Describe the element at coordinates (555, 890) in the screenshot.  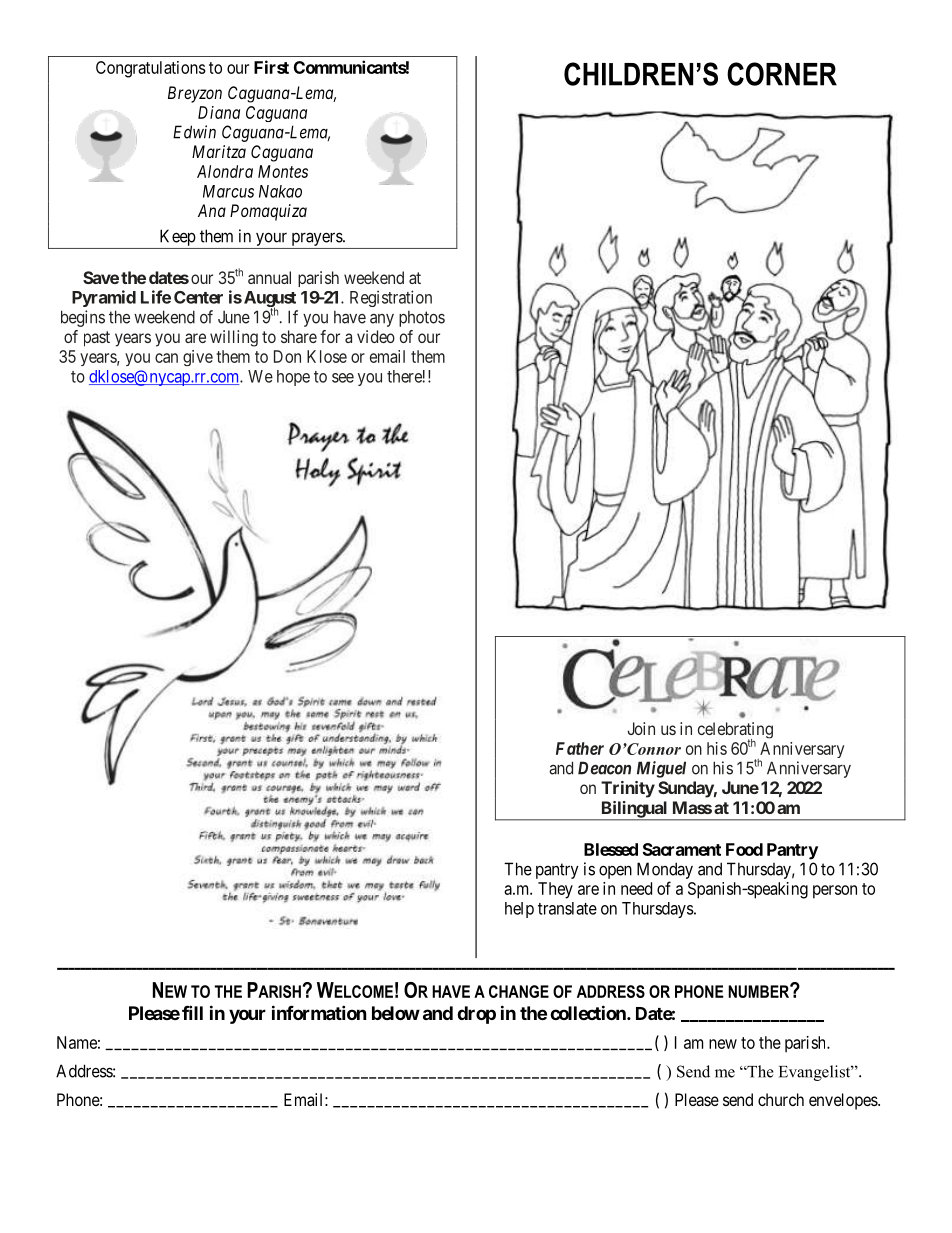
I see `They` at that location.
